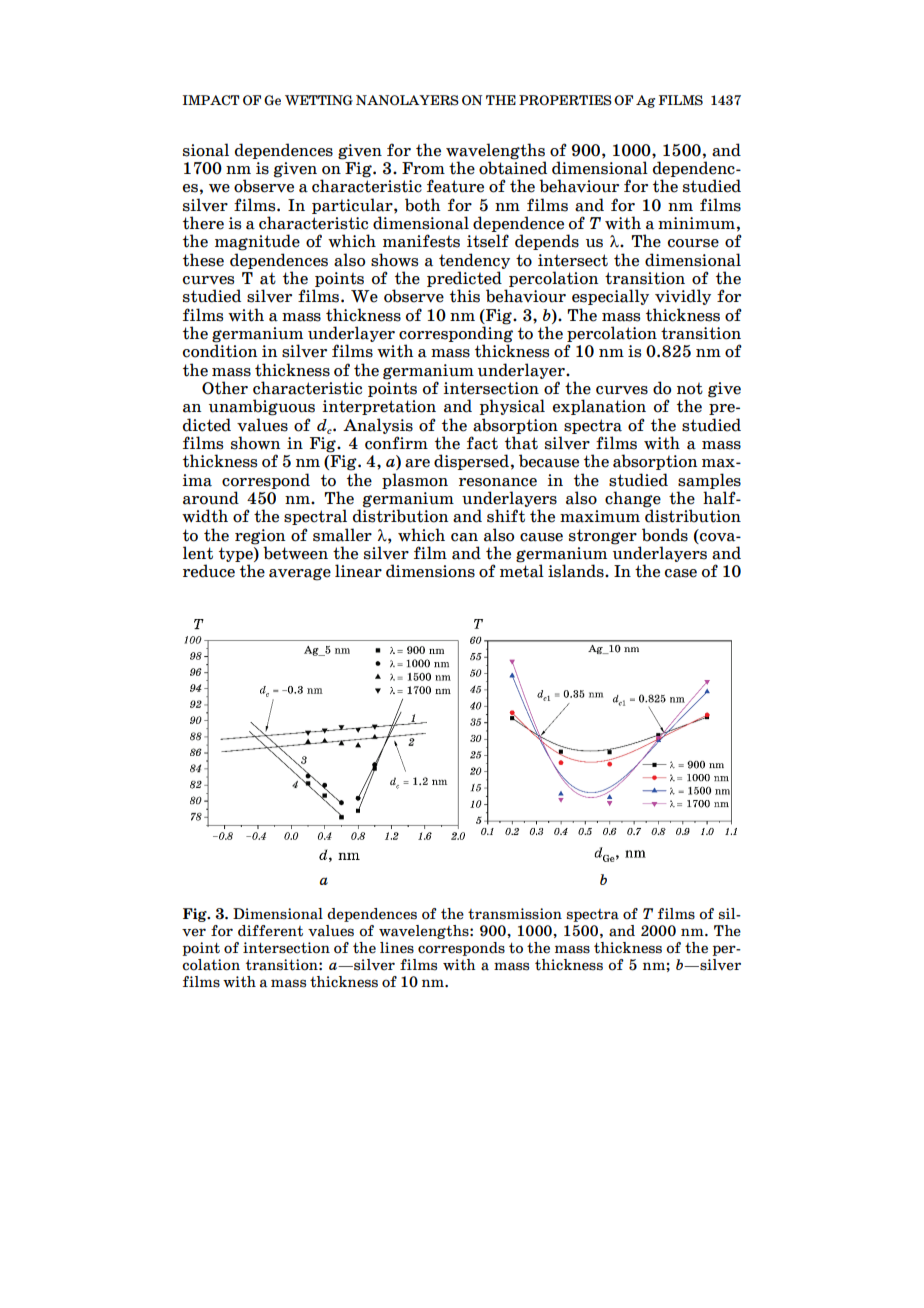 Image resolution: width=924 pixels, height=1308 pixels. Describe the element at coordinates (220, 351) in the image. I see `condition` at that location.
